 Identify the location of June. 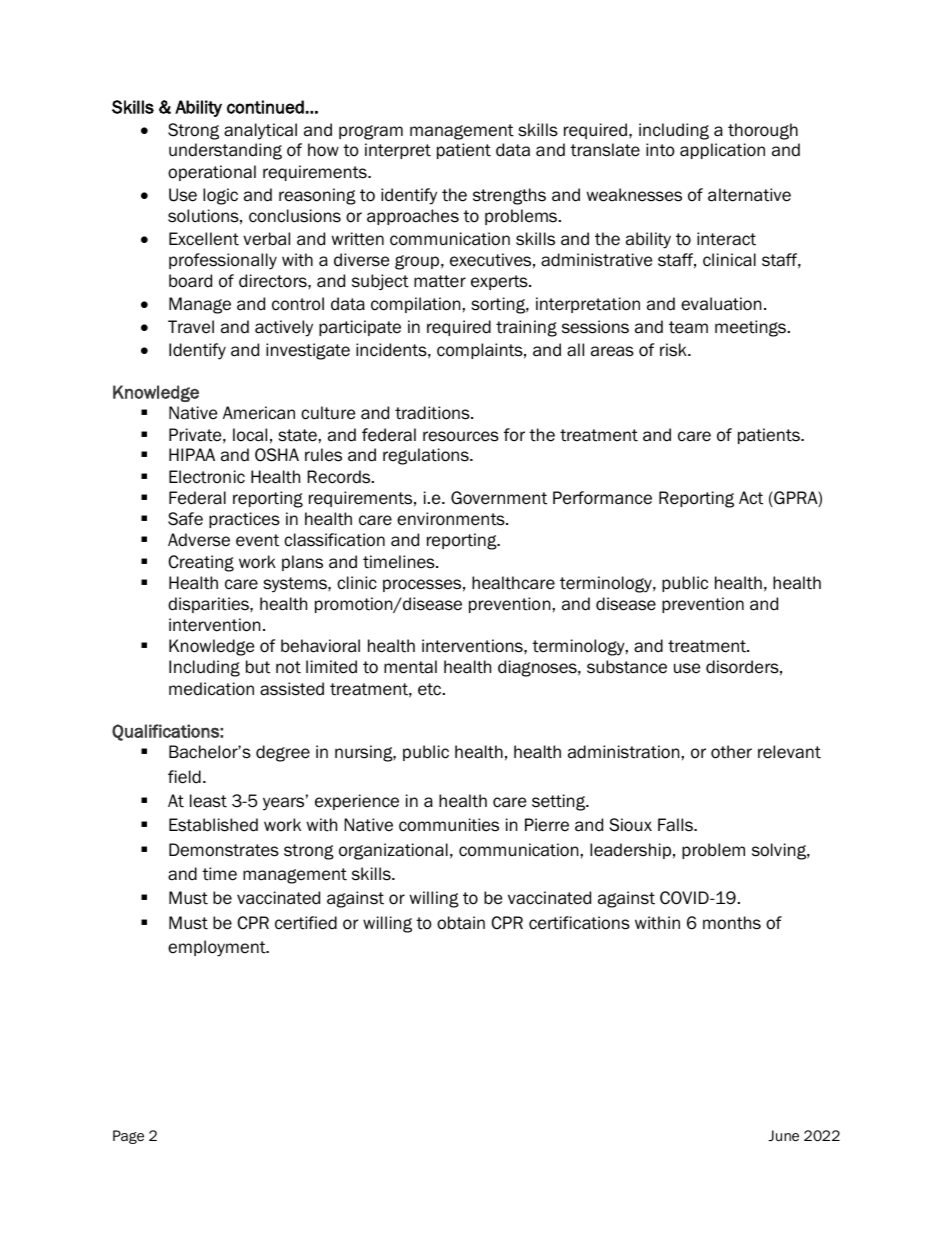
(783, 1136).
